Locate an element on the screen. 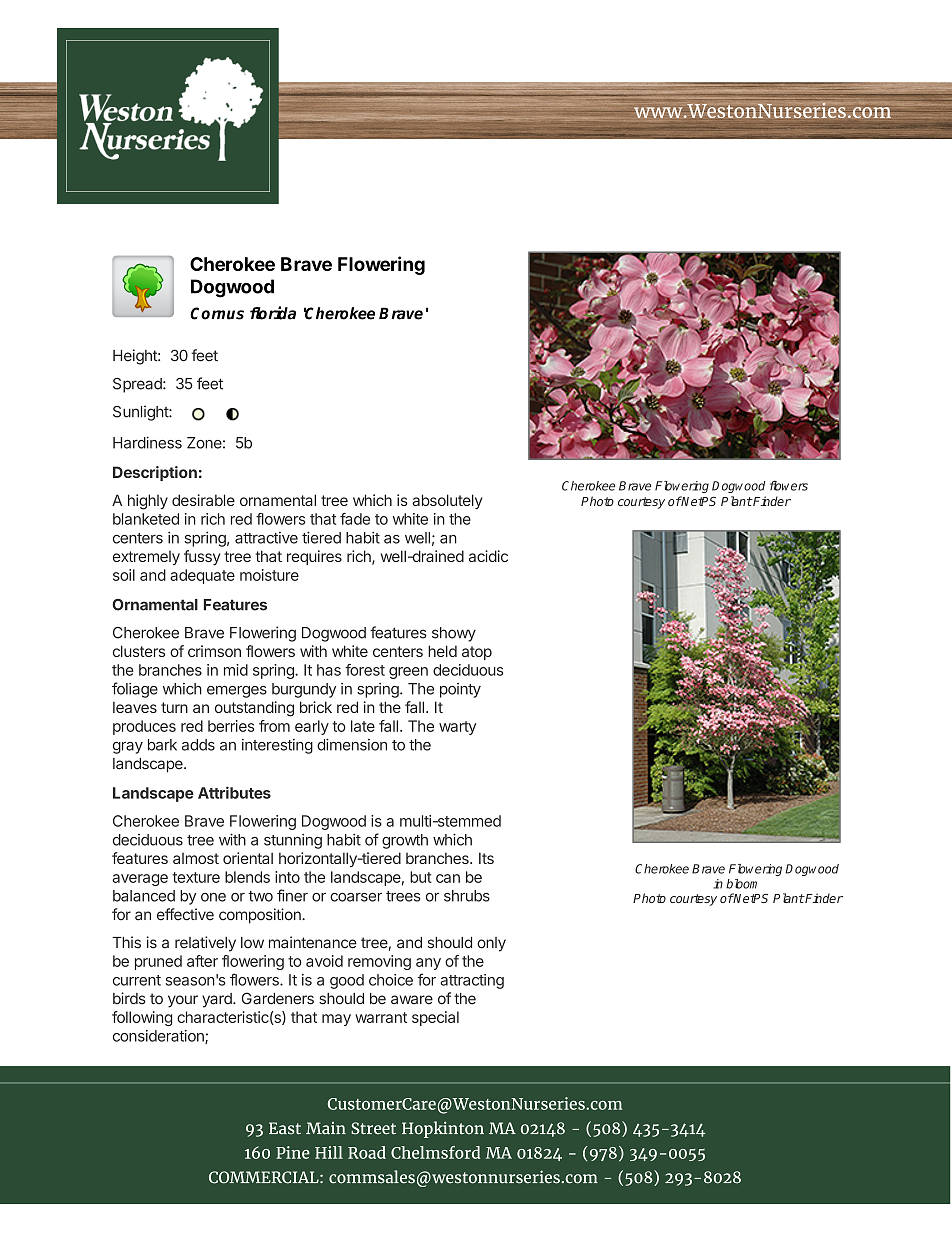 The height and width of the screenshot is (1233, 952). Chelmsford is located at coordinates (435, 1152).
